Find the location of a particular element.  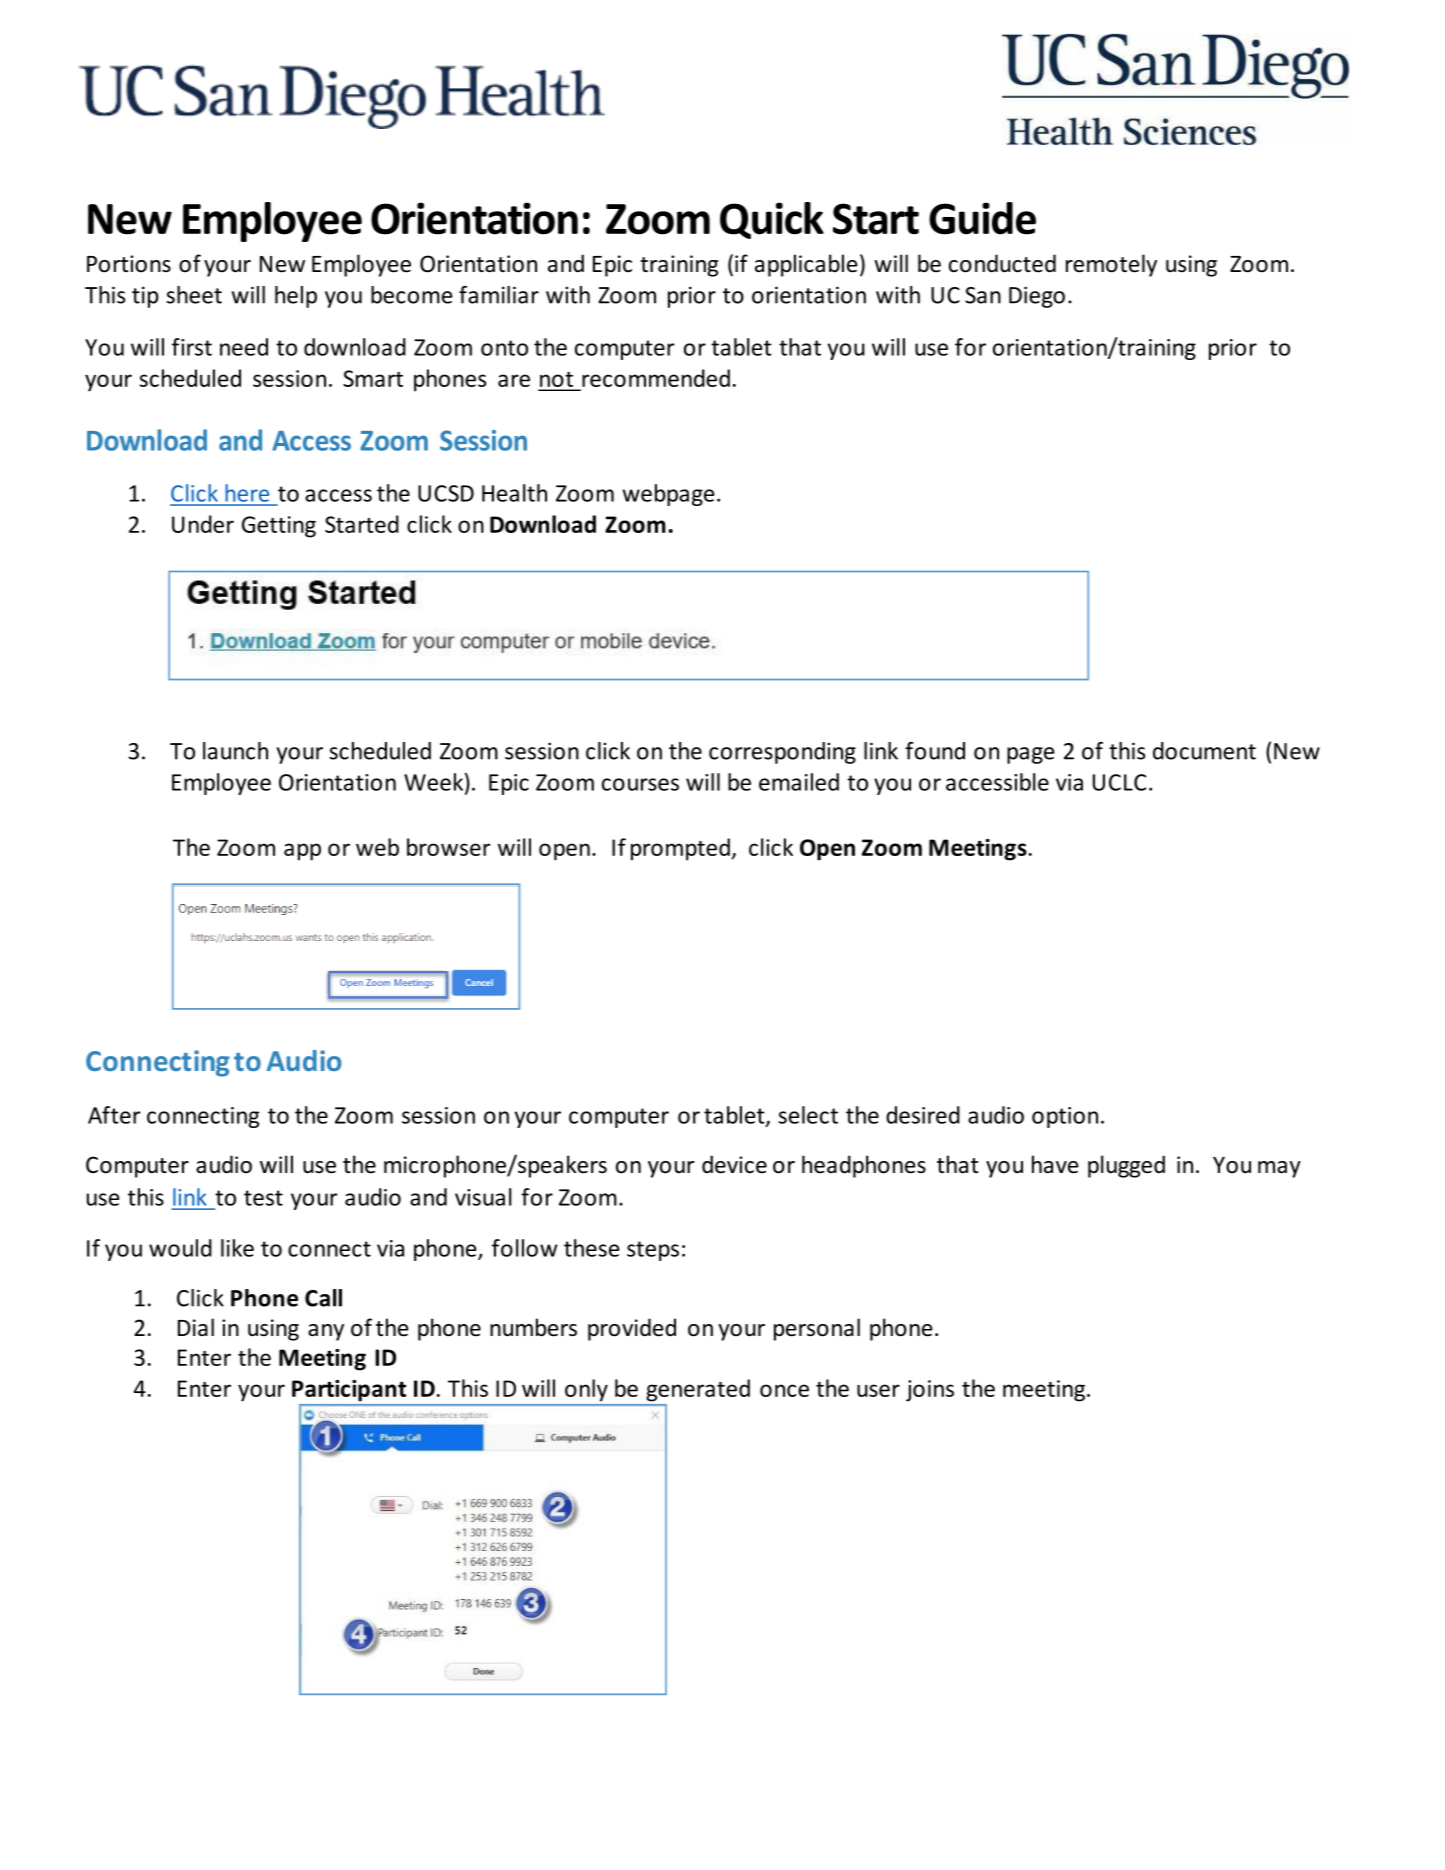

sheet is located at coordinates (194, 295).
